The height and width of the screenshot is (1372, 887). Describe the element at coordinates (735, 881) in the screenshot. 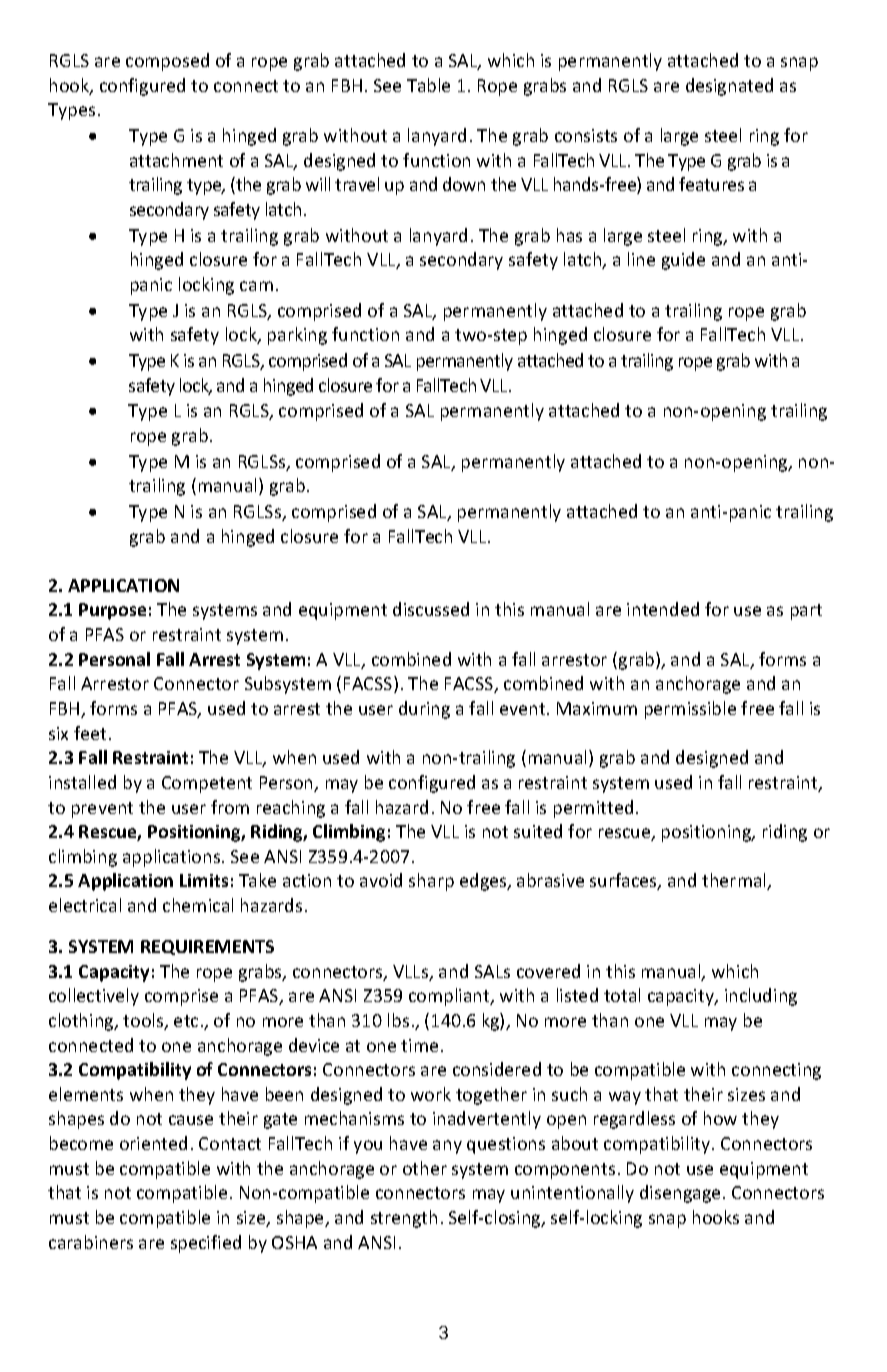

I see `thermal` at that location.
